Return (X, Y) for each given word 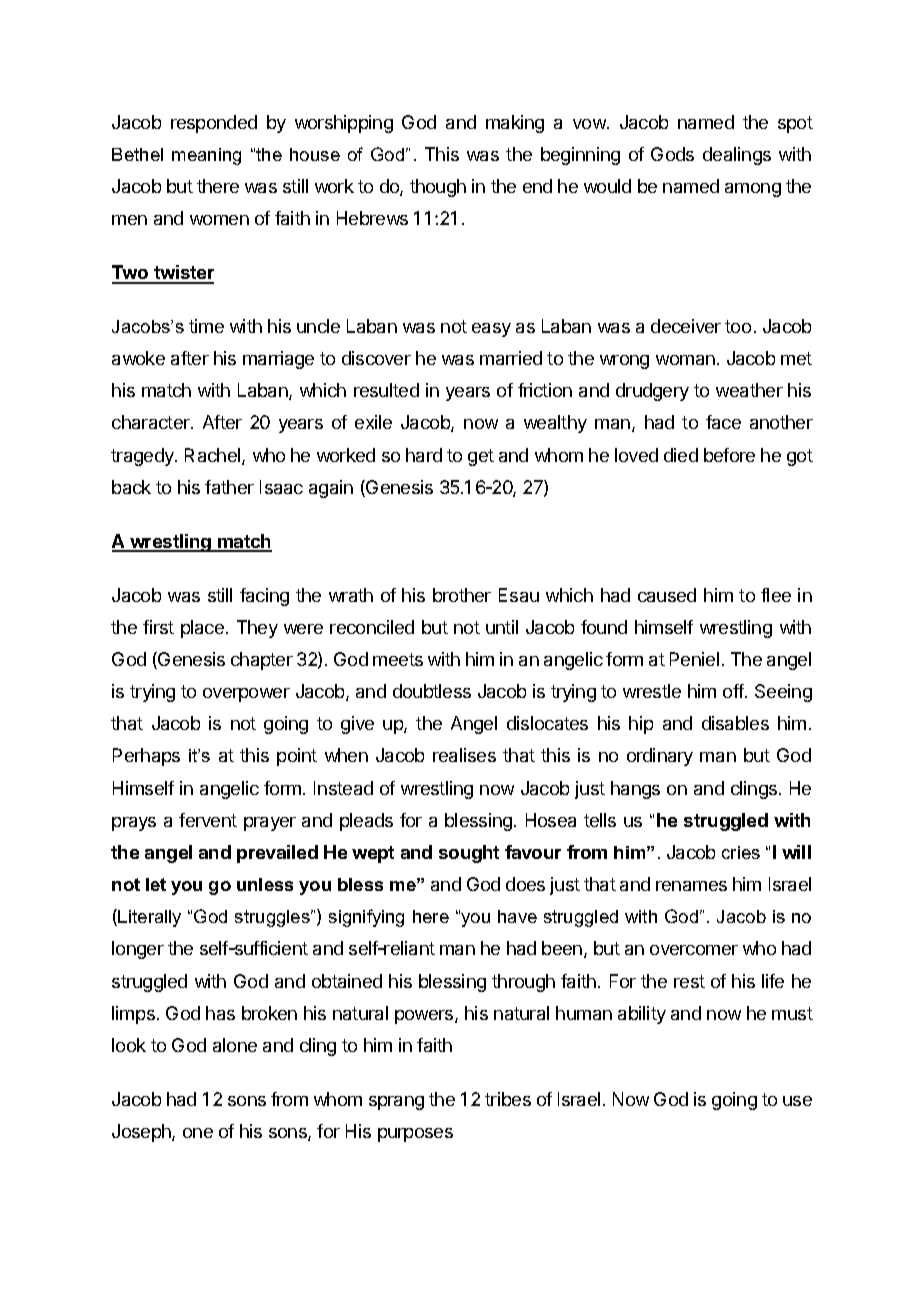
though (438, 188)
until (502, 627)
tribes (508, 1099)
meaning (206, 156)
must (792, 1013)
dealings (737, 156)
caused (667, 595)
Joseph (142, 1133)
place (202, 629)
